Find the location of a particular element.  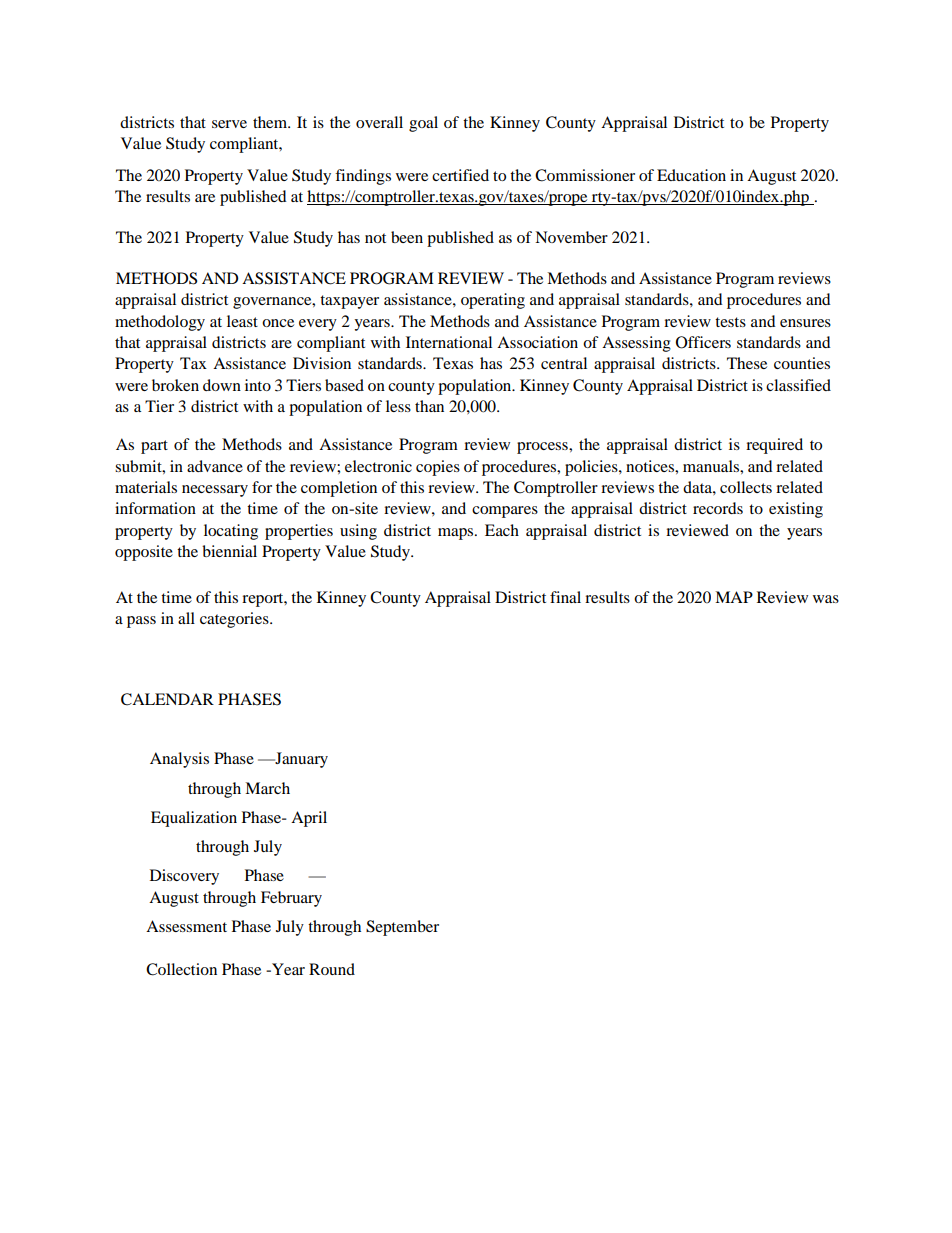

least is located at coordinates (242, 321).
